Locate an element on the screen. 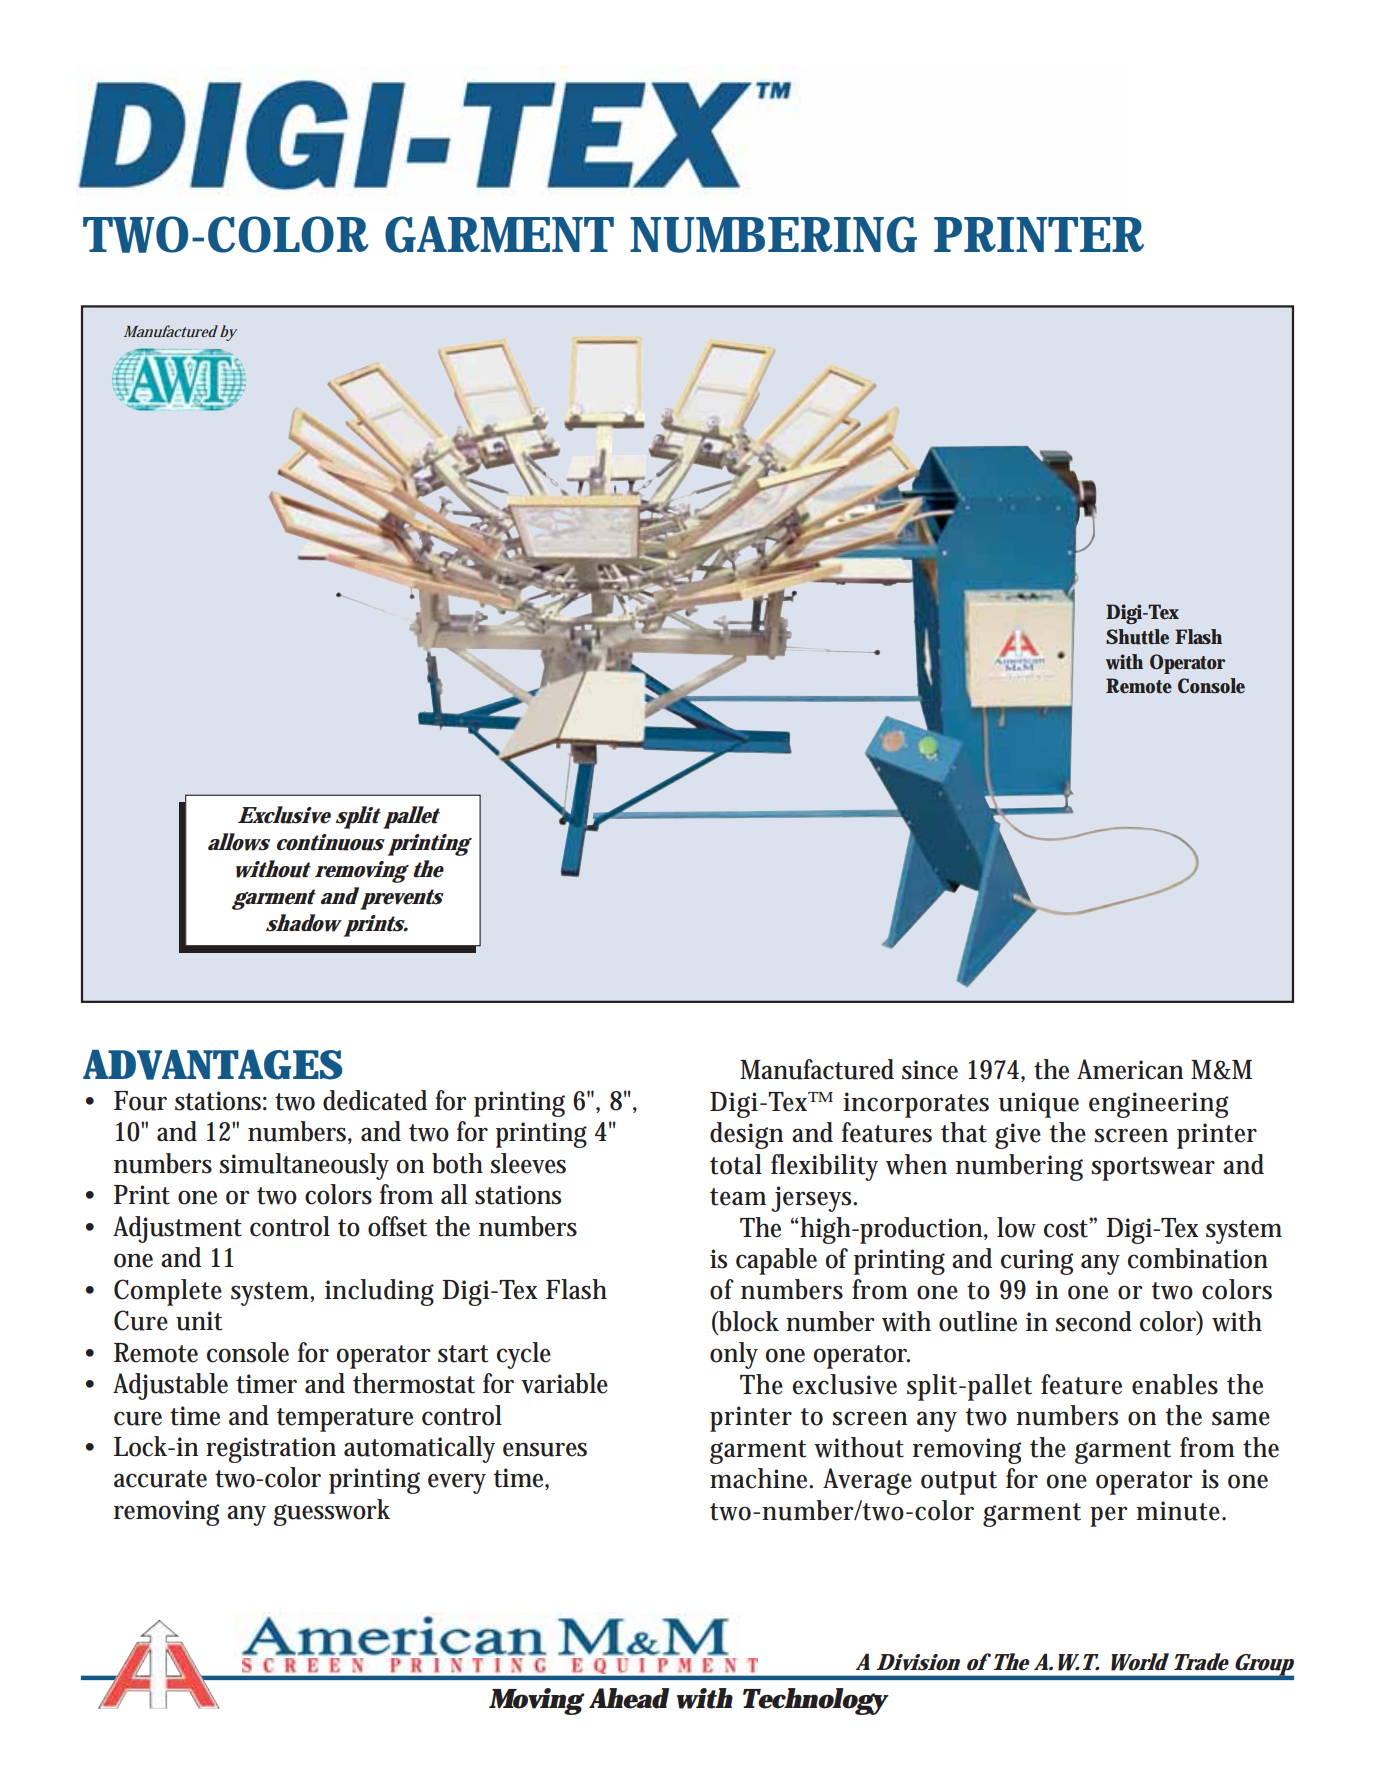  allows is located at coordinates (239, 842).
